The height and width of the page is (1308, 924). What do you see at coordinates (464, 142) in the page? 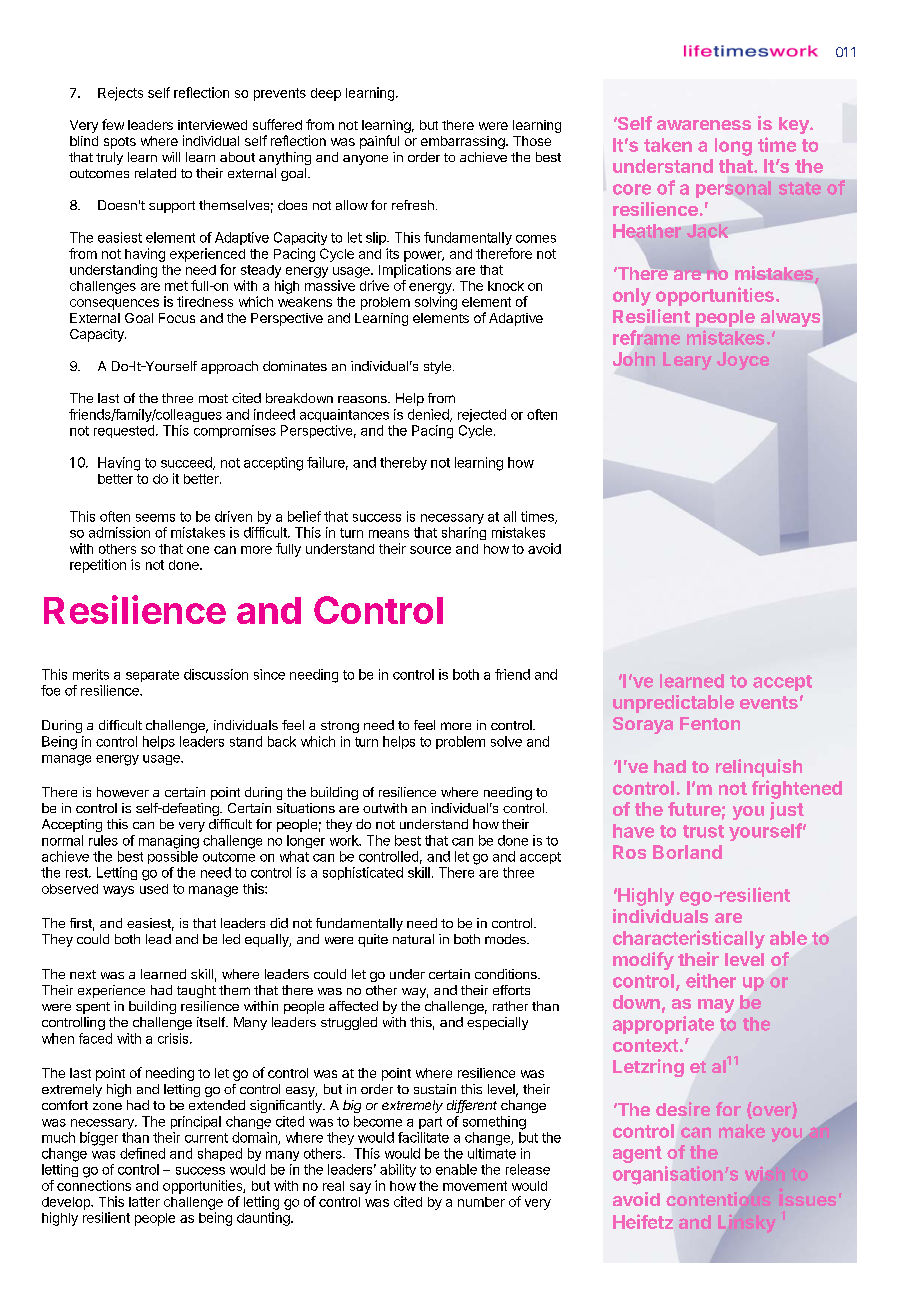
I see `embarrassing` at bounding box center [464, 142].
